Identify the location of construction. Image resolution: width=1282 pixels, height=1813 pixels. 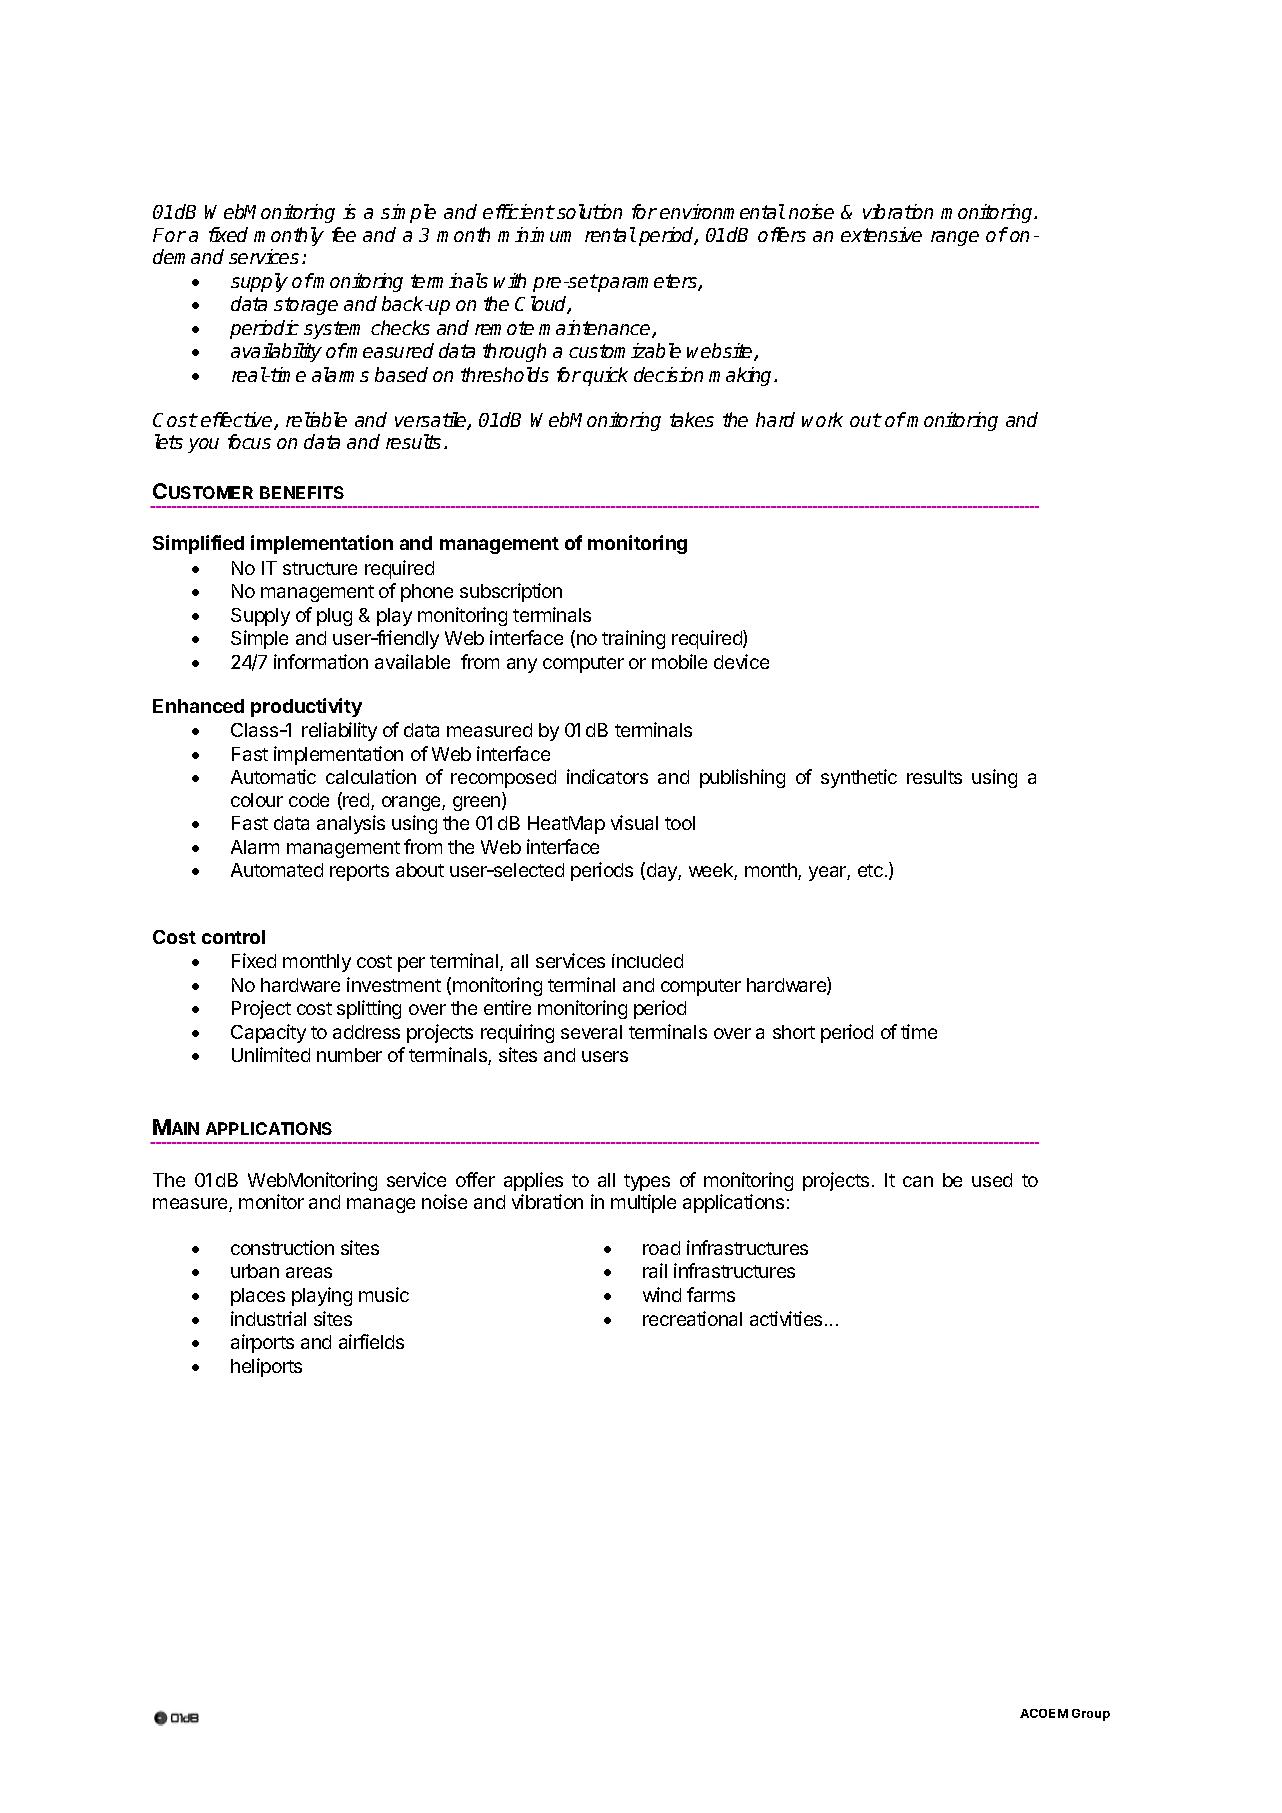
(282, 1247).
